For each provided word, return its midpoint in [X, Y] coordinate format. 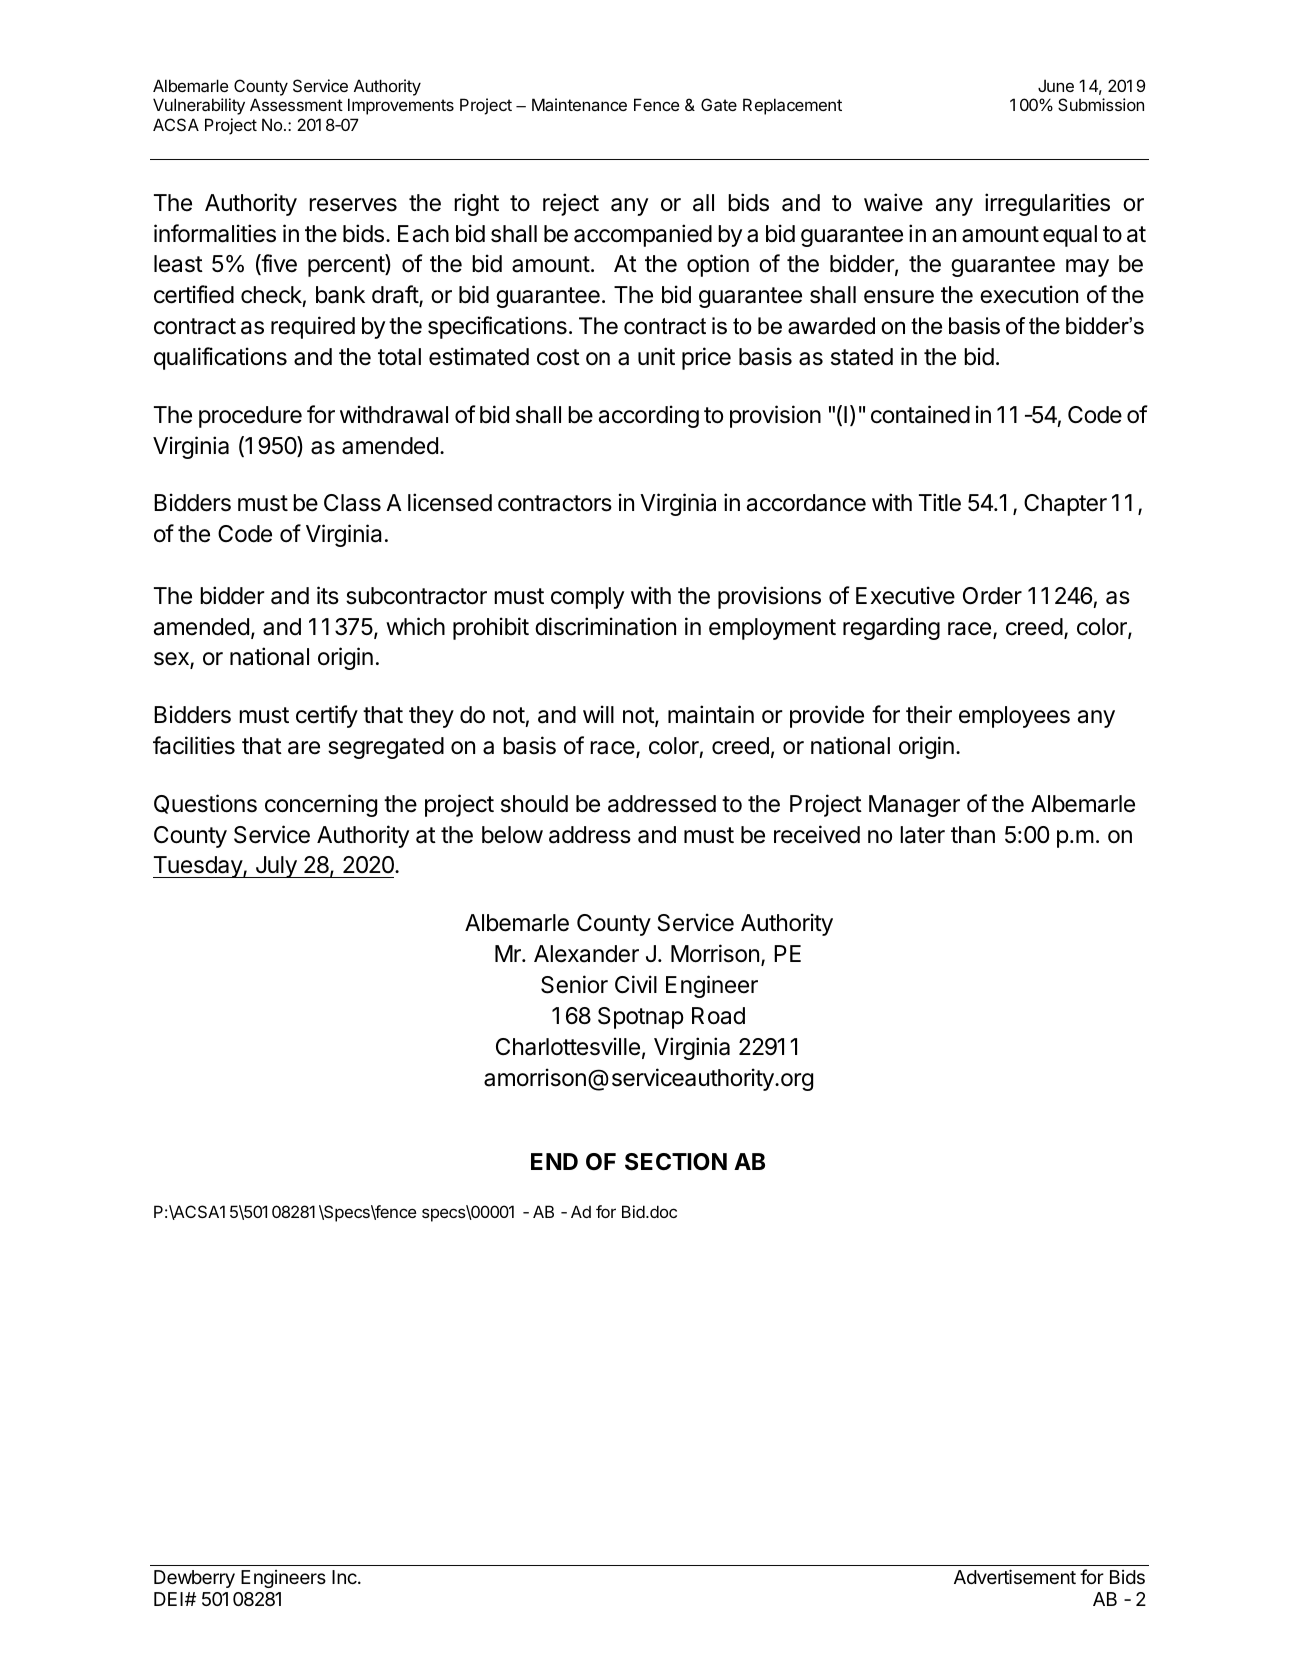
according [649, 416]
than [973, 835]
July [276, 867]
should [534, 804]
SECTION [676, 1162]
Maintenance [579, 104]
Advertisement [1015, 1576]
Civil [636, 984]
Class [352, 503]
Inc [345, 1577]
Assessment [296, 104]
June [1056, 85]
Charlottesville [568, 1046]
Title [940, 502]
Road [718, 1016]
